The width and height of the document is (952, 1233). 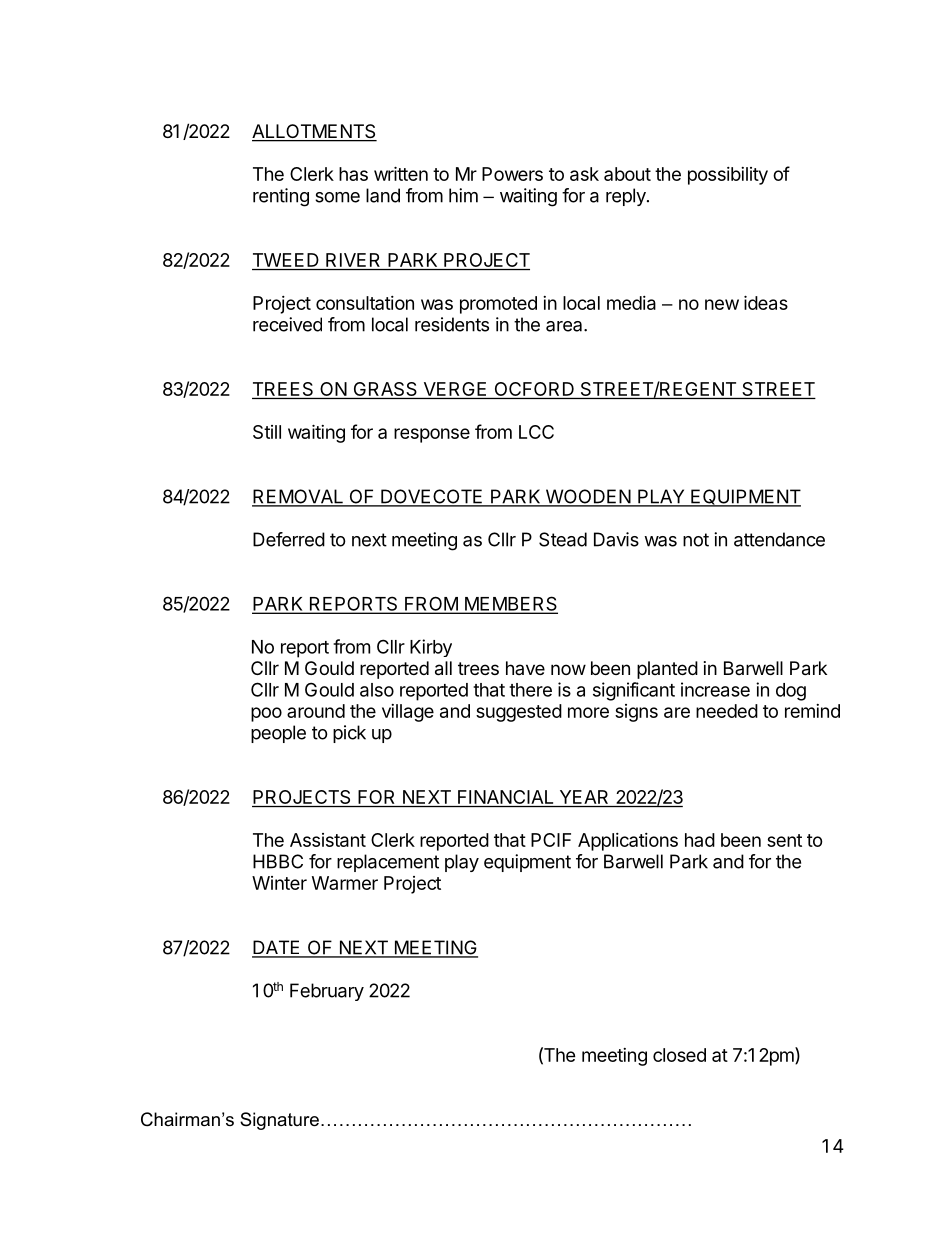 What do you see at coordinates (728, 176) in the document?
I see `possibility` at bounding box center [728, 176].
